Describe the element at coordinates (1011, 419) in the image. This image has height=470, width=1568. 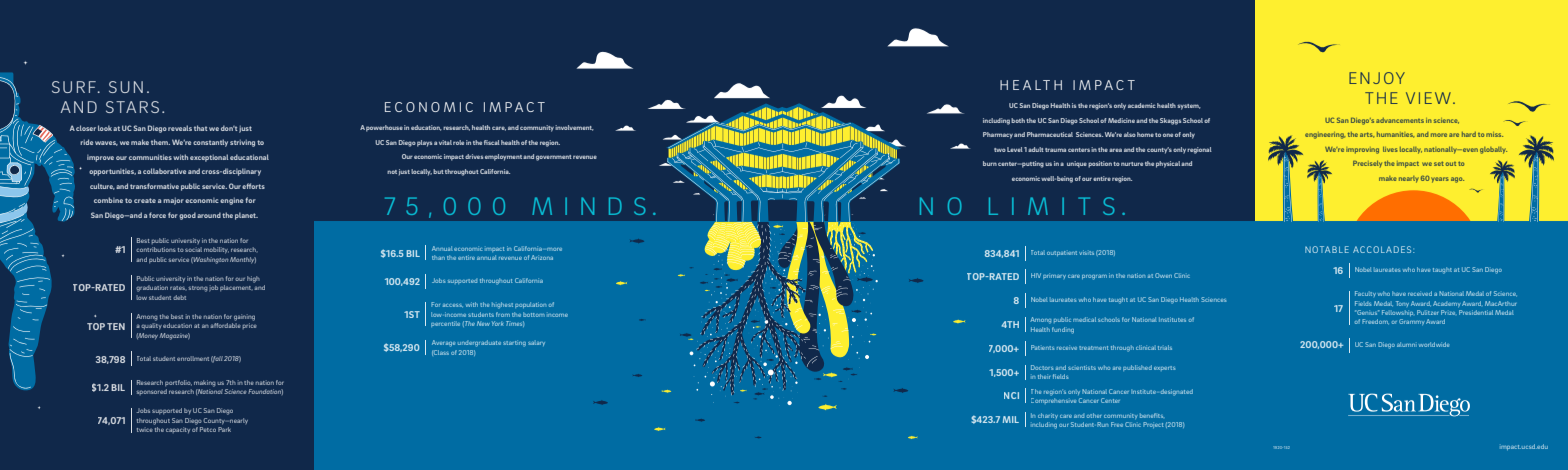
I see `MIL` at that location.
